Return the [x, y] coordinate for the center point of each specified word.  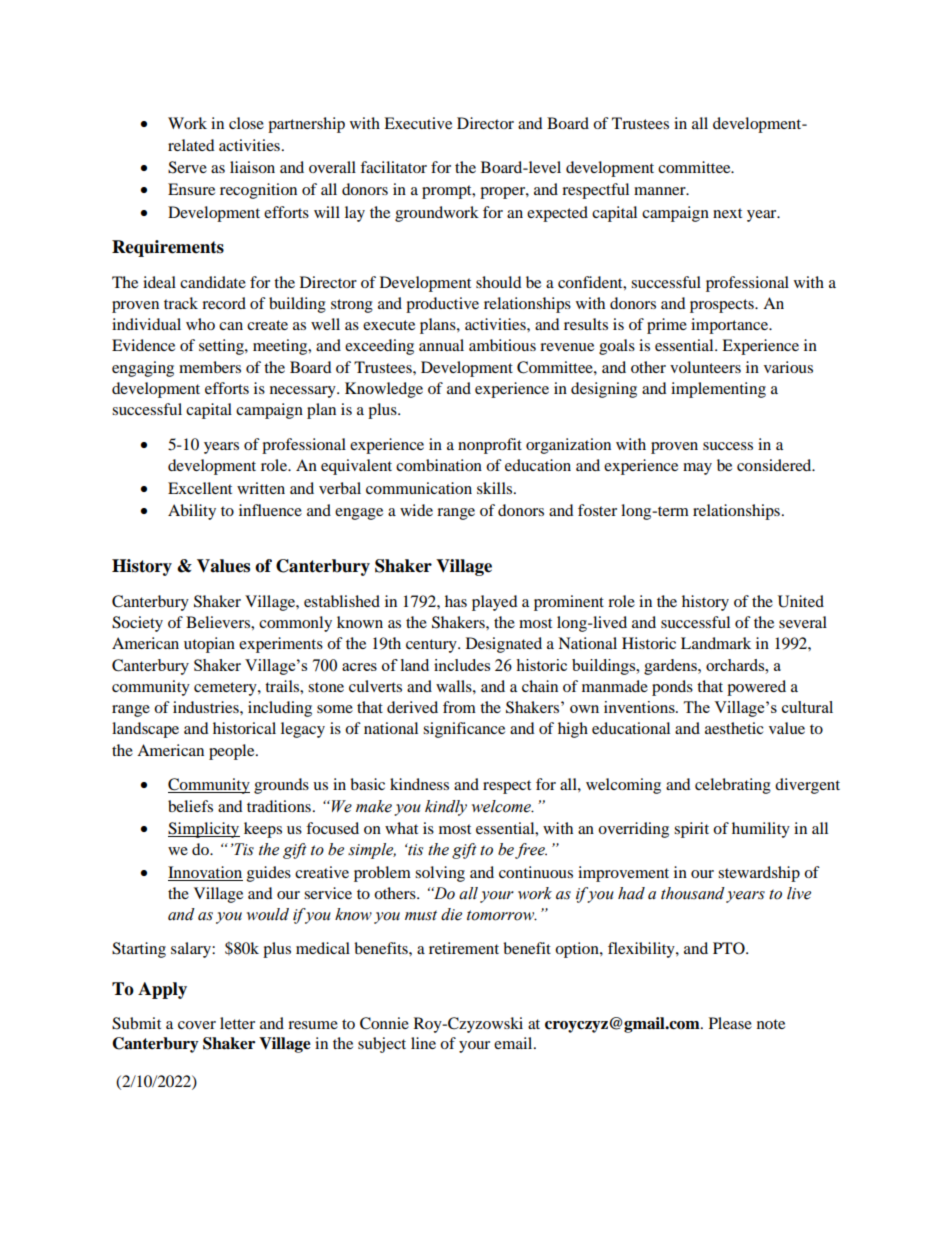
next [727, 213]
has [456, 601]
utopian [209, 645]
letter [237, 1023]
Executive [418, 123]
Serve [187, 167]
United [801, 601]
